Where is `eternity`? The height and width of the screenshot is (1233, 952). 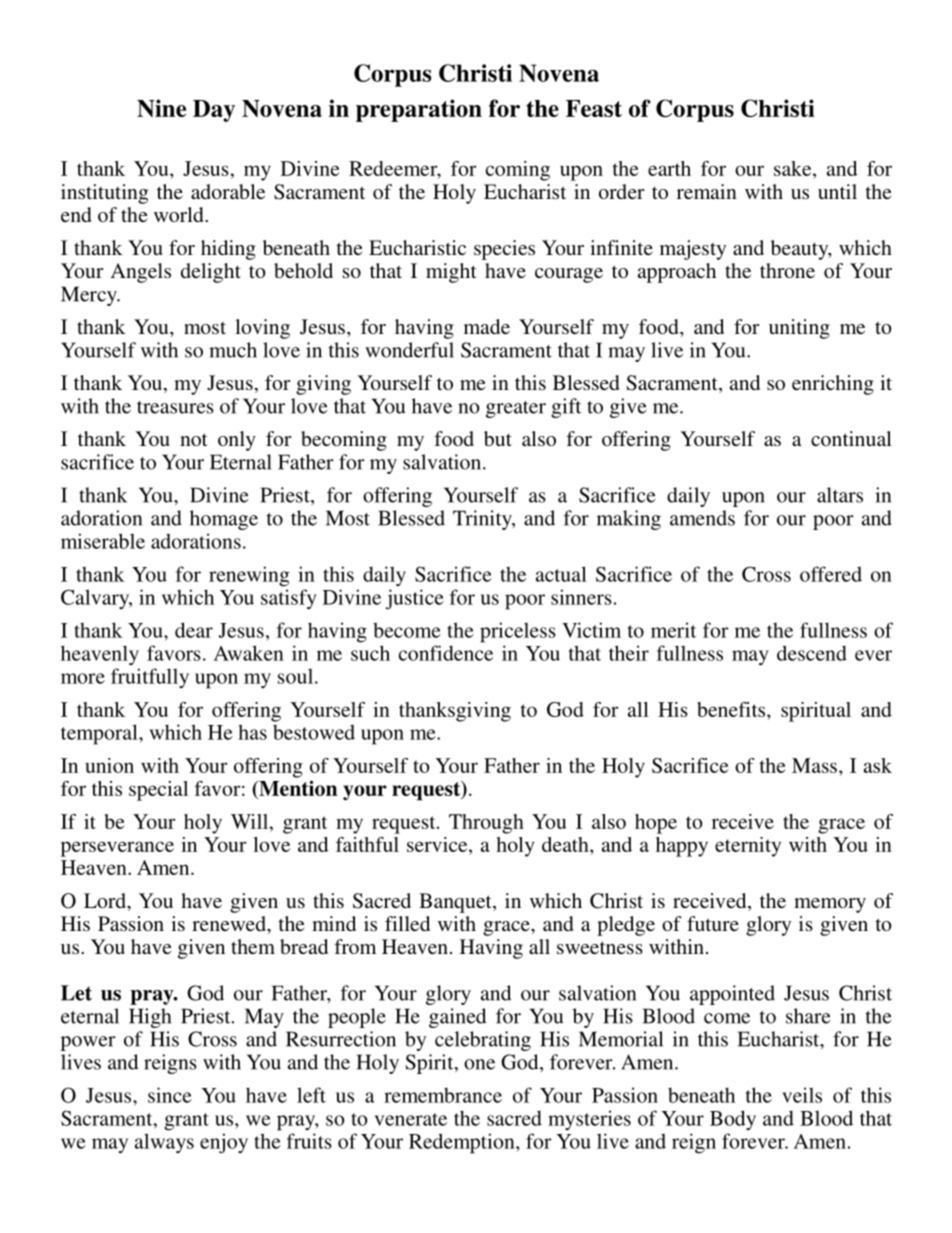
eternity is located at coordinates (748, 847).
